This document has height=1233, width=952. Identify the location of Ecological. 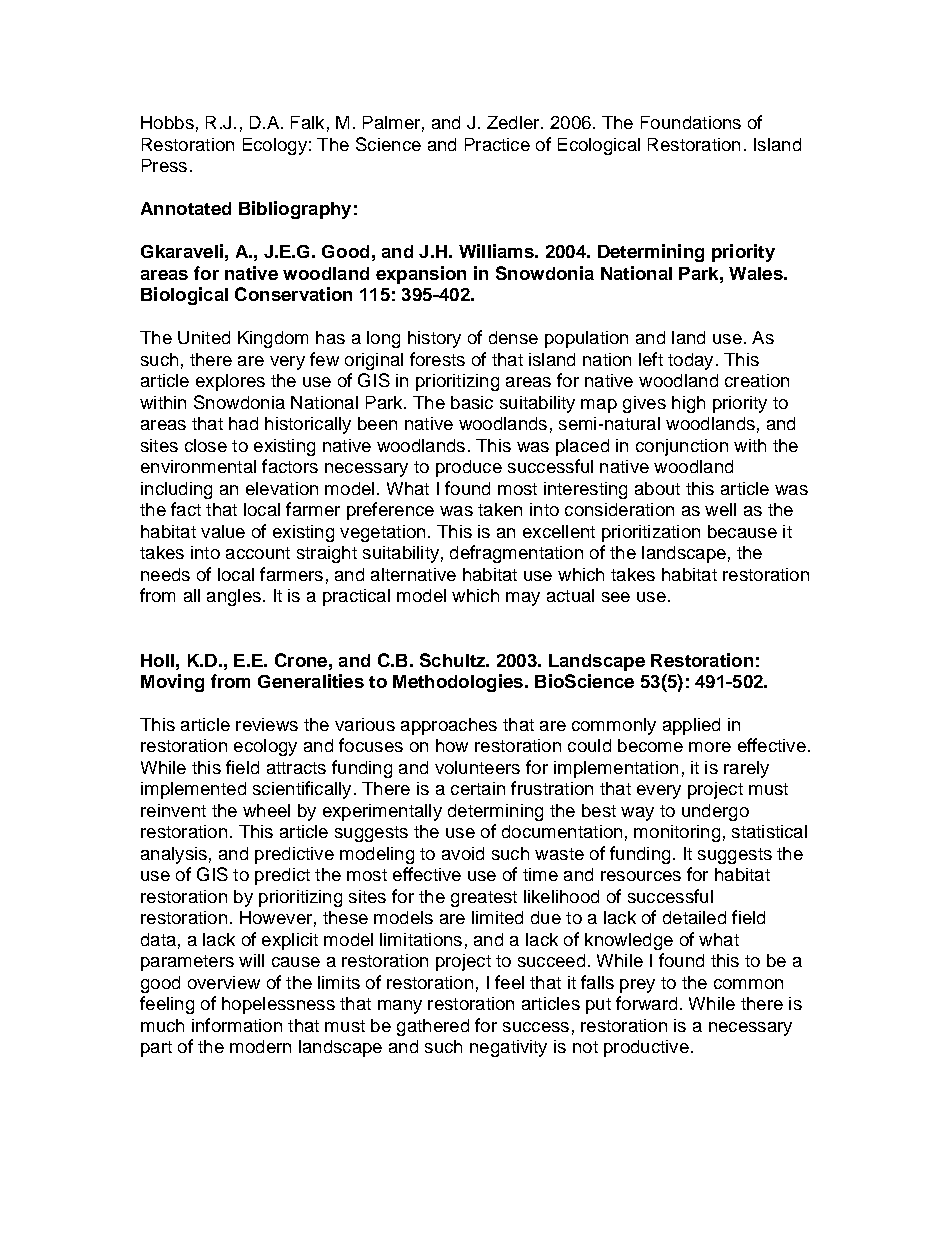
(599, 146).
